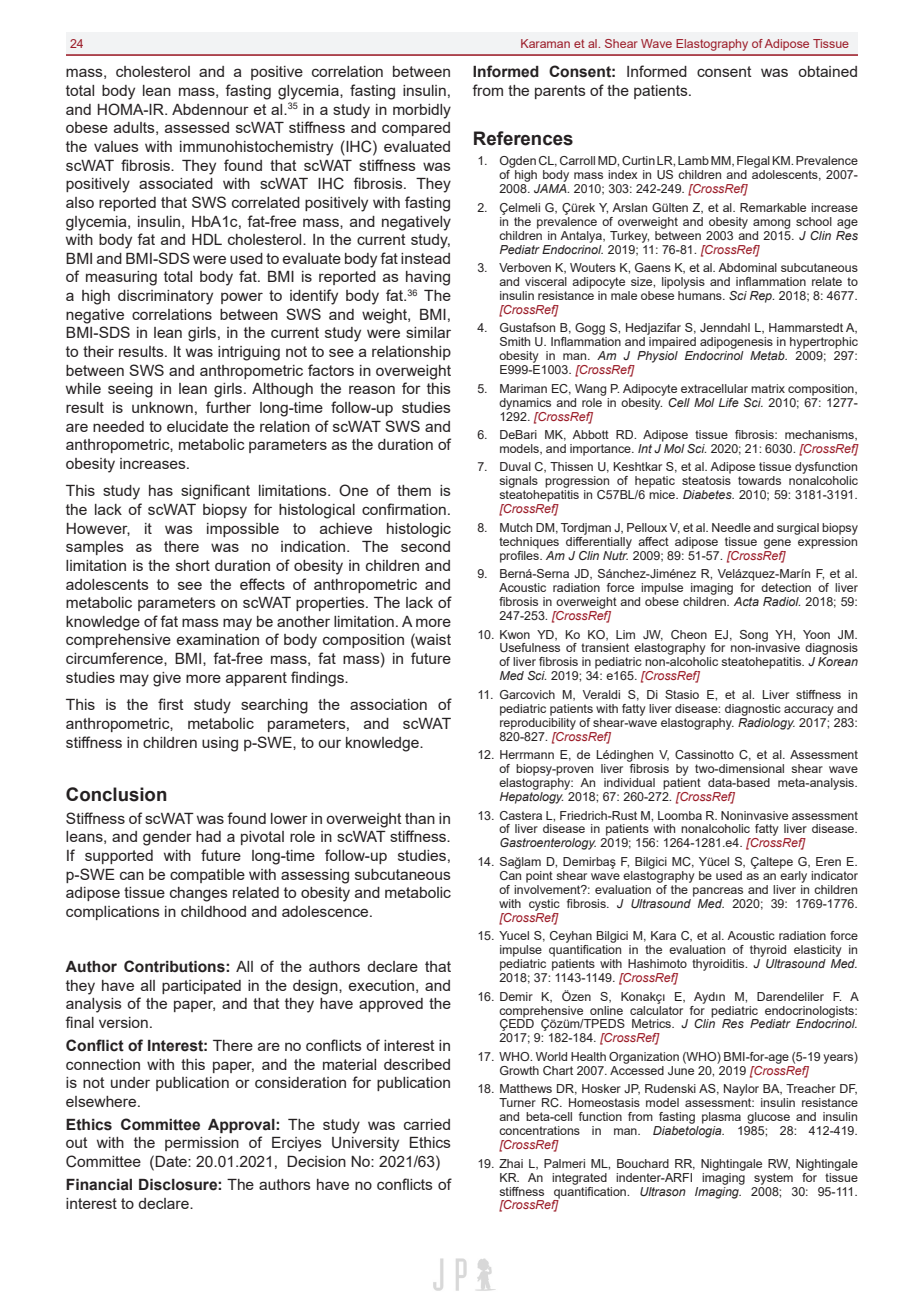 The image size is (924, 1308). Describe the element at coordinates (202, 1144) in the image. I see `permission` at that location.
